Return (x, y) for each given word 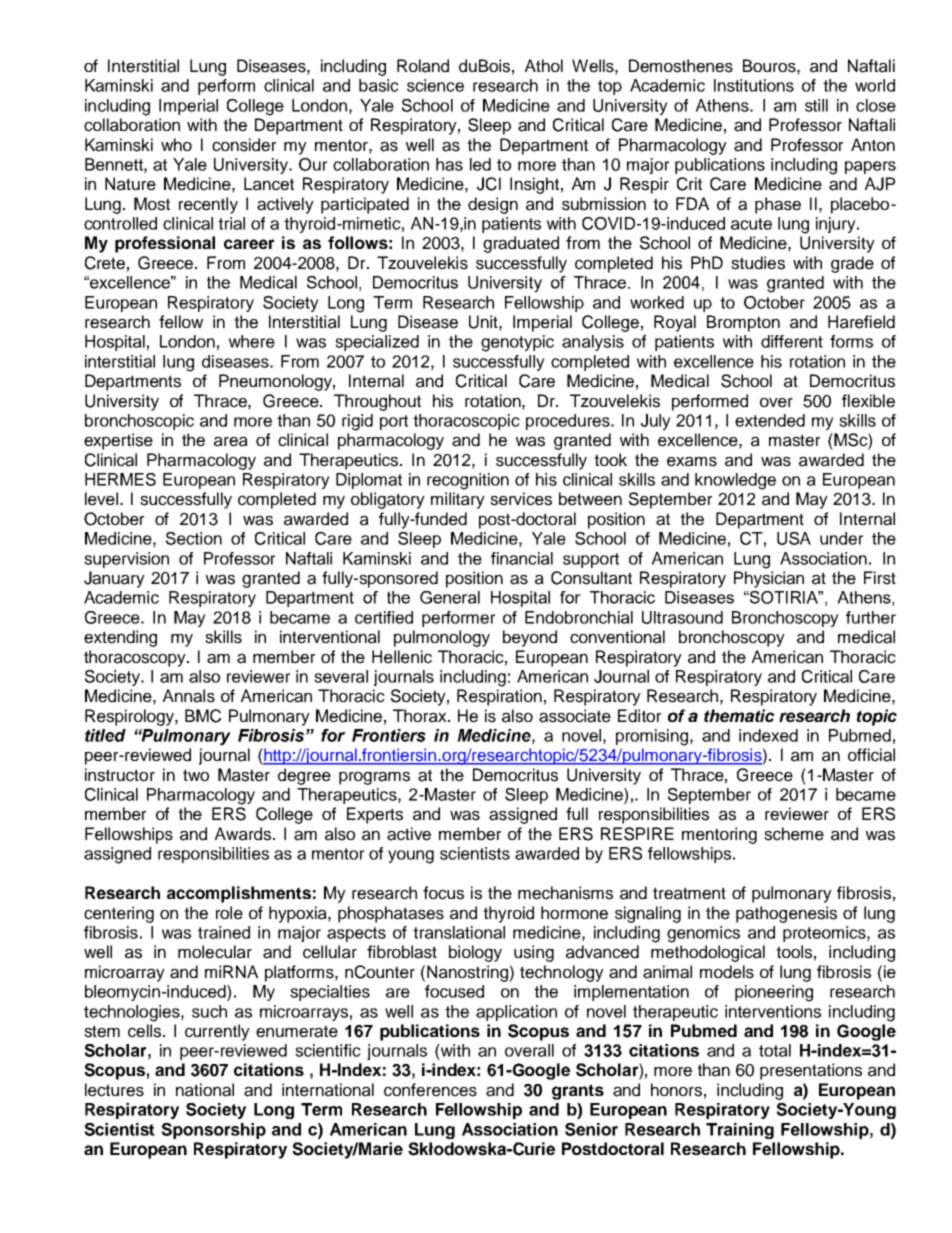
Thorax (421, 716)
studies (758, 263)
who (176, 144)
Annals (189, 696)
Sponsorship (213, 1131)
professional (165, 244)
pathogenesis (786, 914)
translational (459, 932)
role (229, 913)
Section (194, 538)
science (435, 85)
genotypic (517, 343)
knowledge (735, 481)
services (521, 499)
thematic (739, 715)
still (816, 105)
